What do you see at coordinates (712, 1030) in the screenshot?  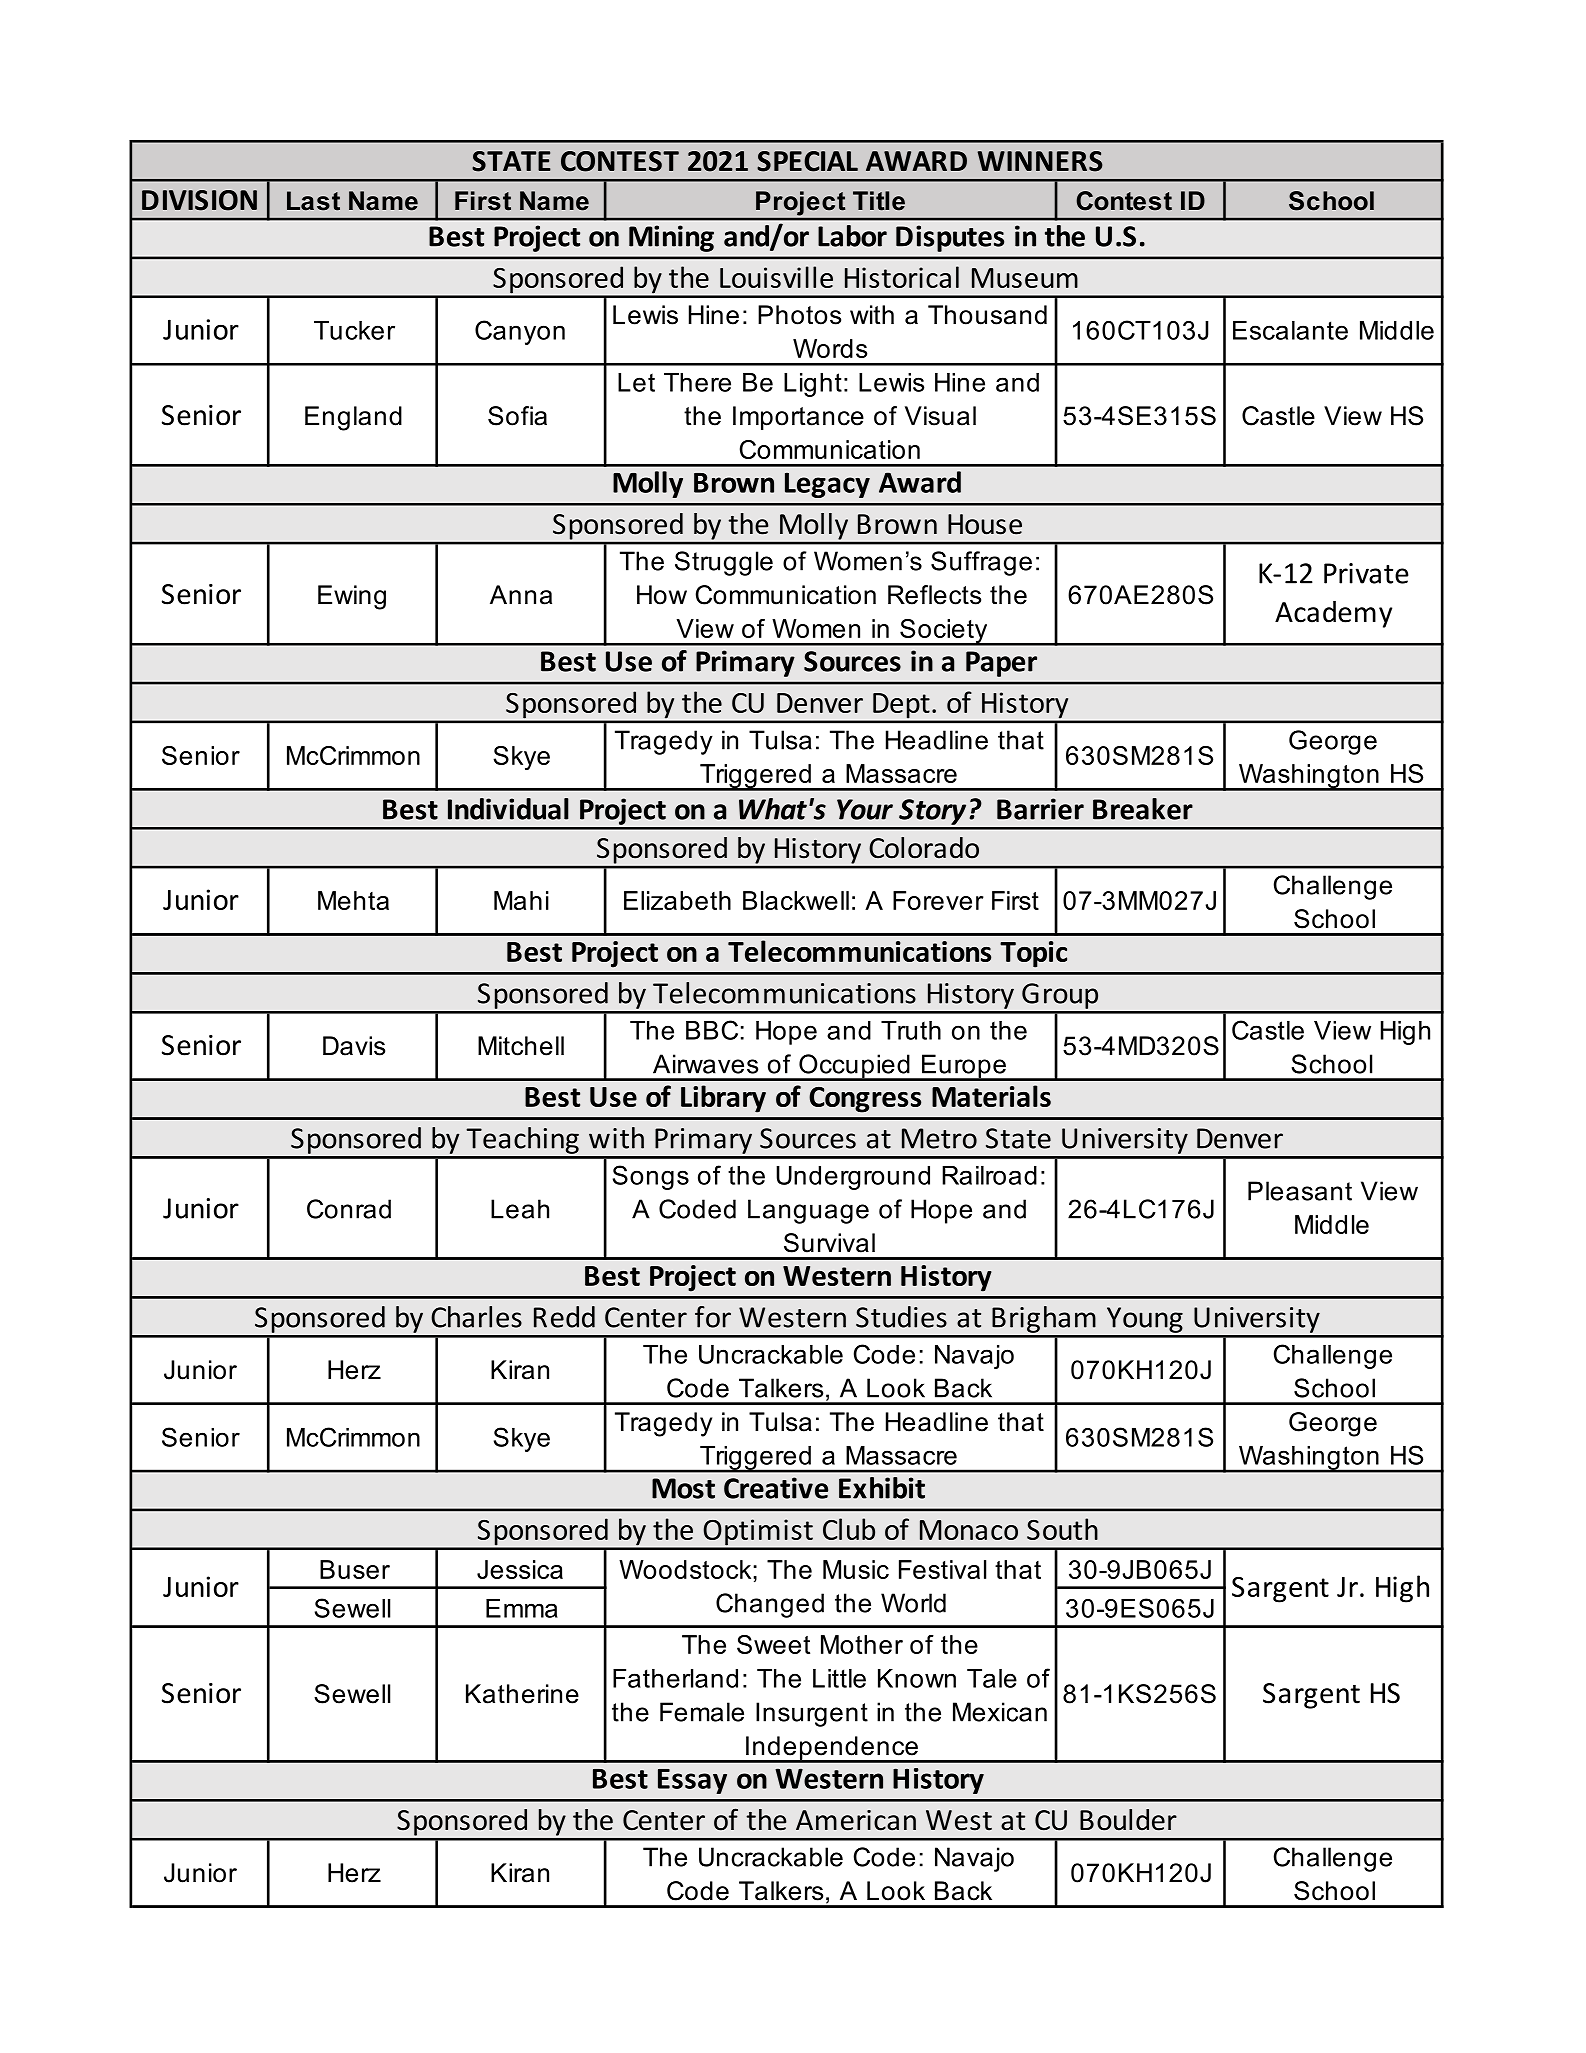 I see `BBC` at bounding box center [712, 1030].
